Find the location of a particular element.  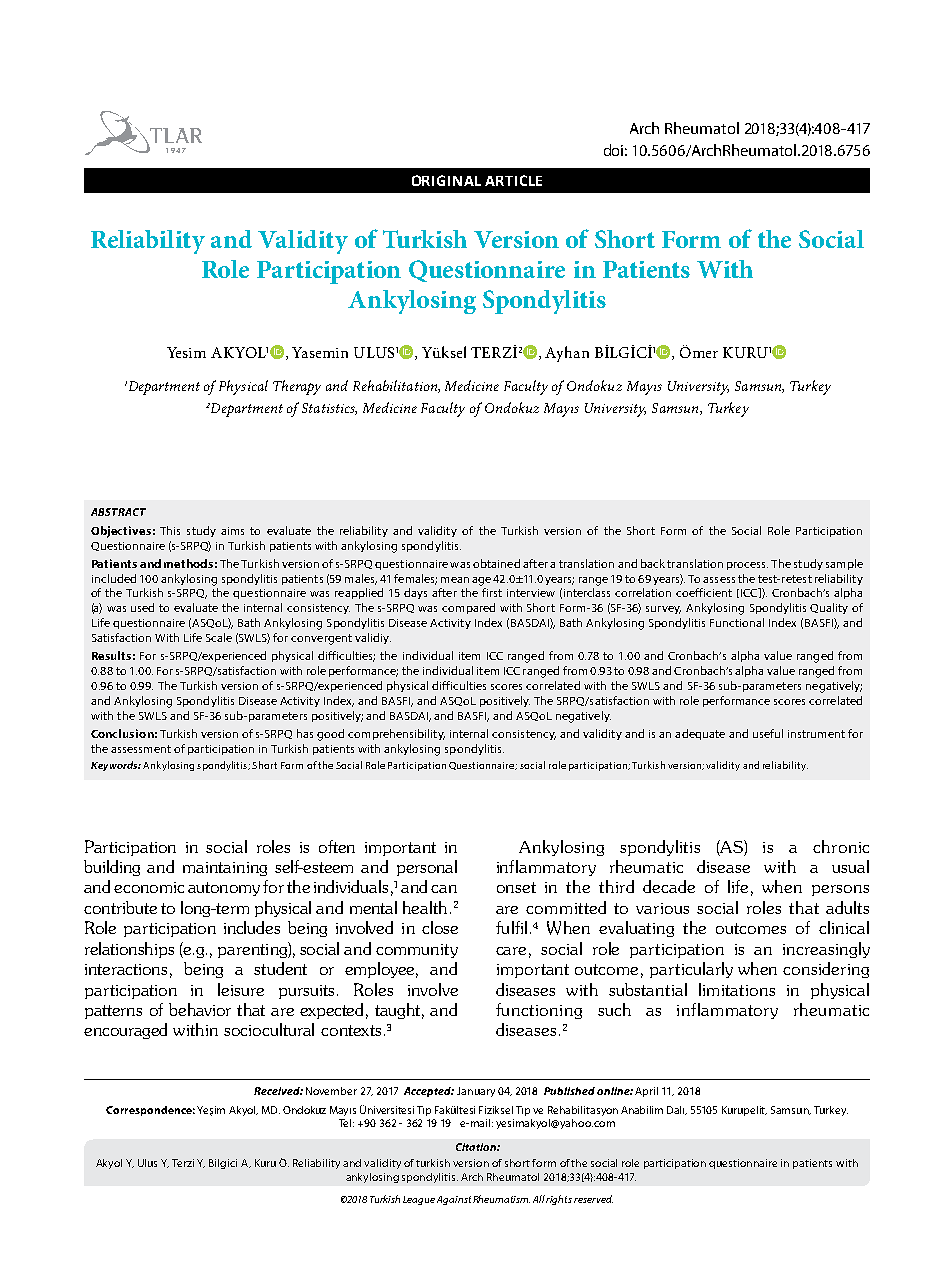

personal is located at coordinates (427, 868).
